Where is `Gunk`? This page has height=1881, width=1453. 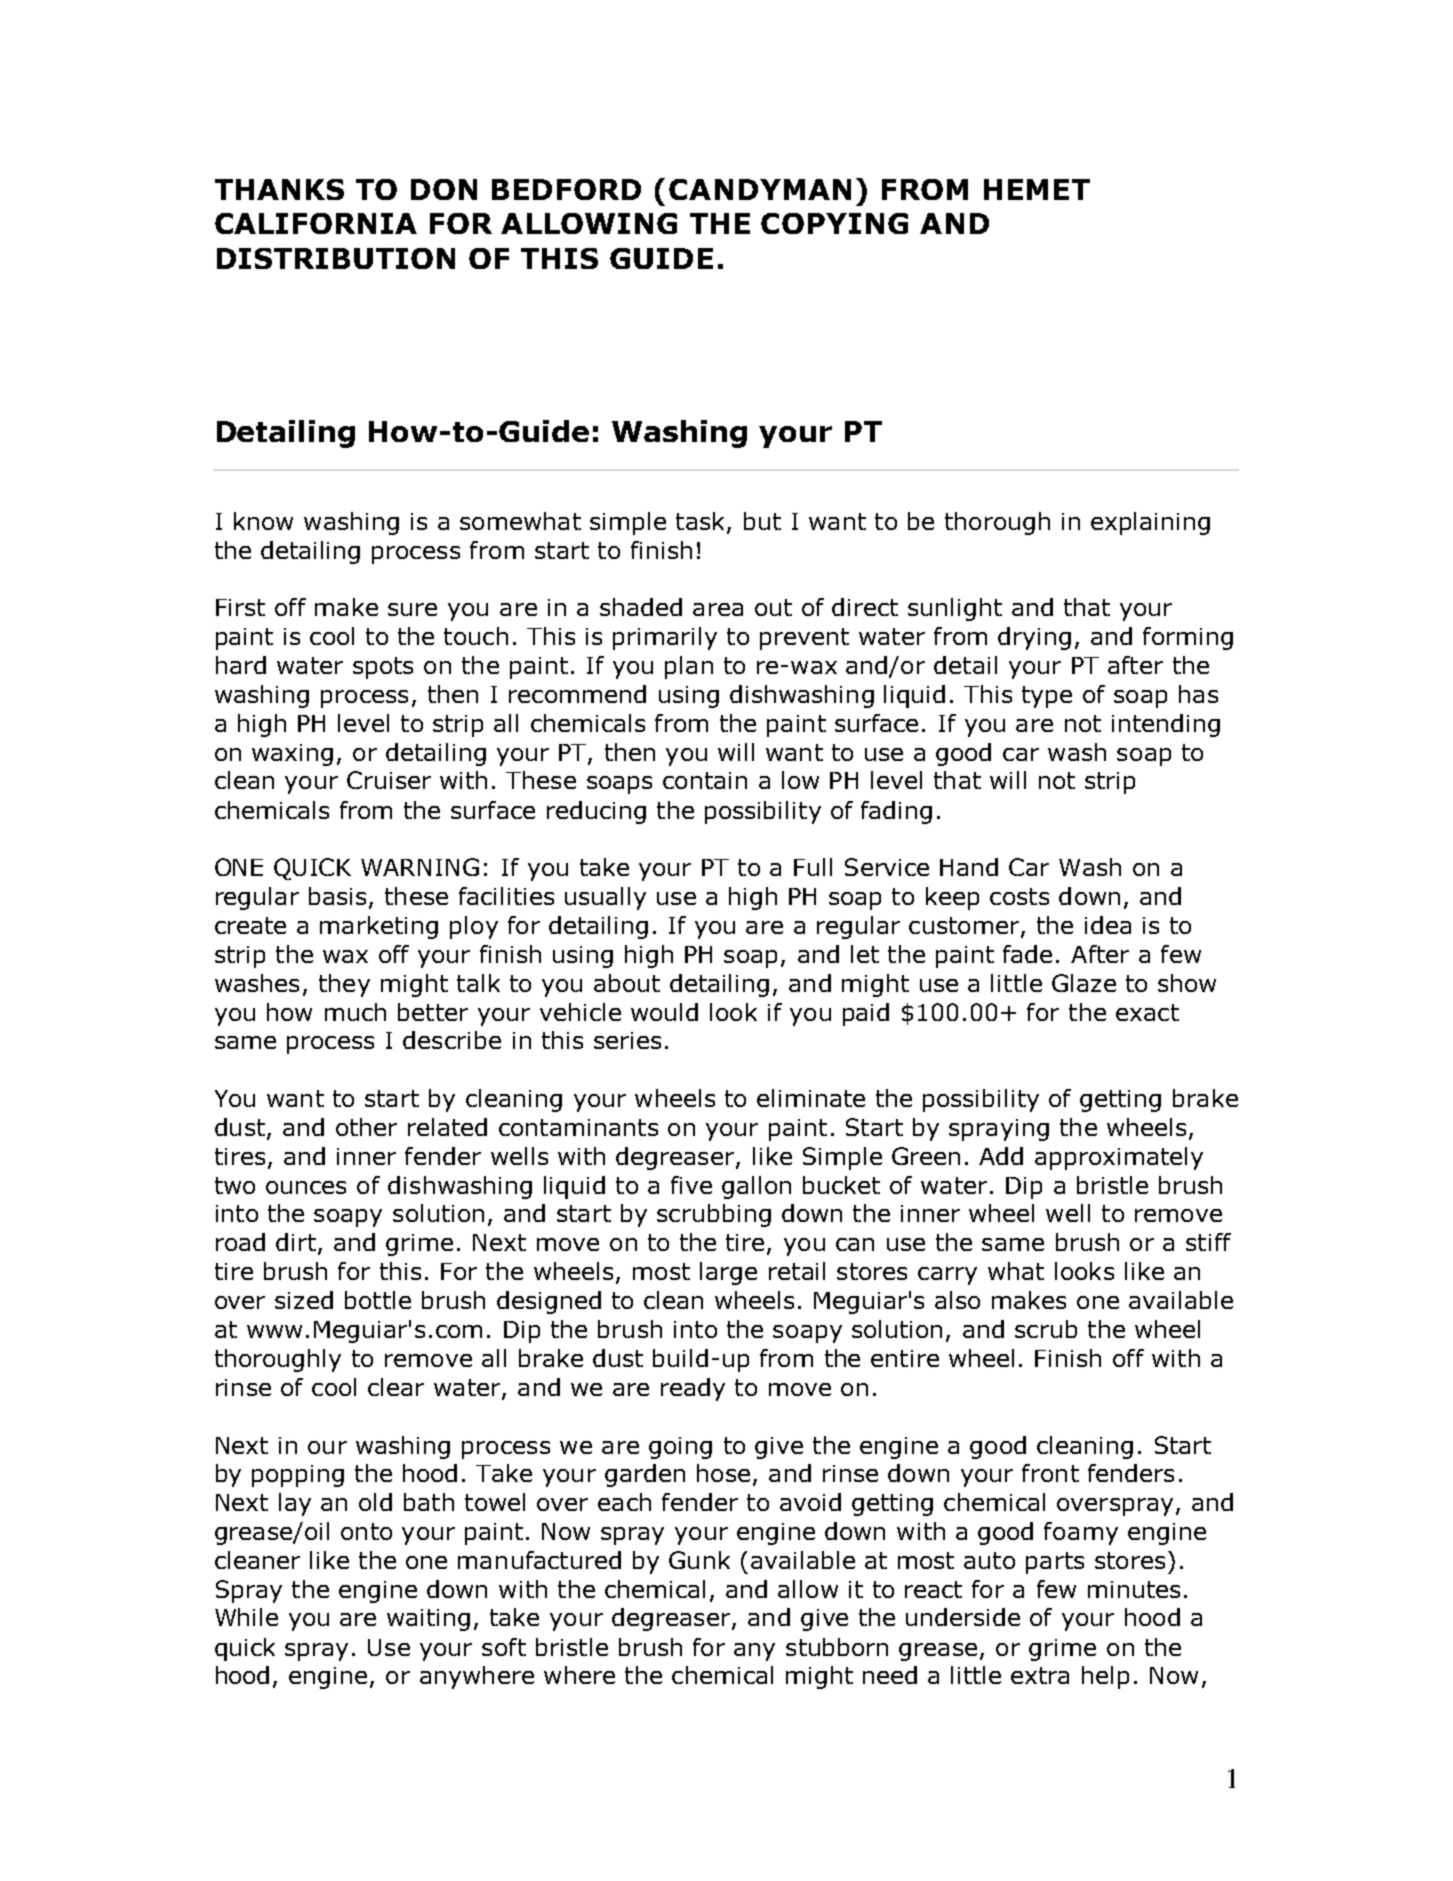 Gunk is located at coordinates (699, 1560).
